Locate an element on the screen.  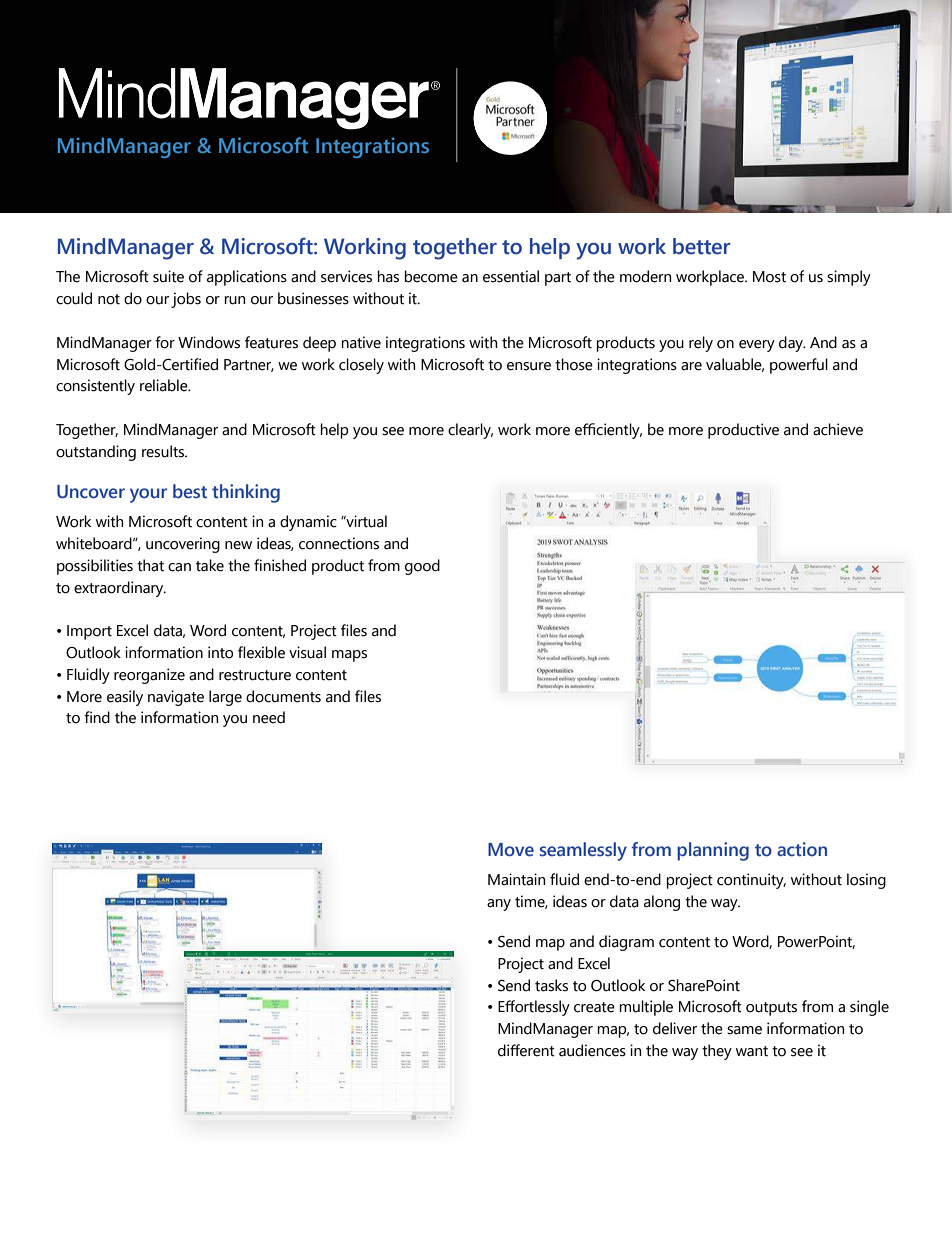
achieve is located at coordinates (838, 429).
